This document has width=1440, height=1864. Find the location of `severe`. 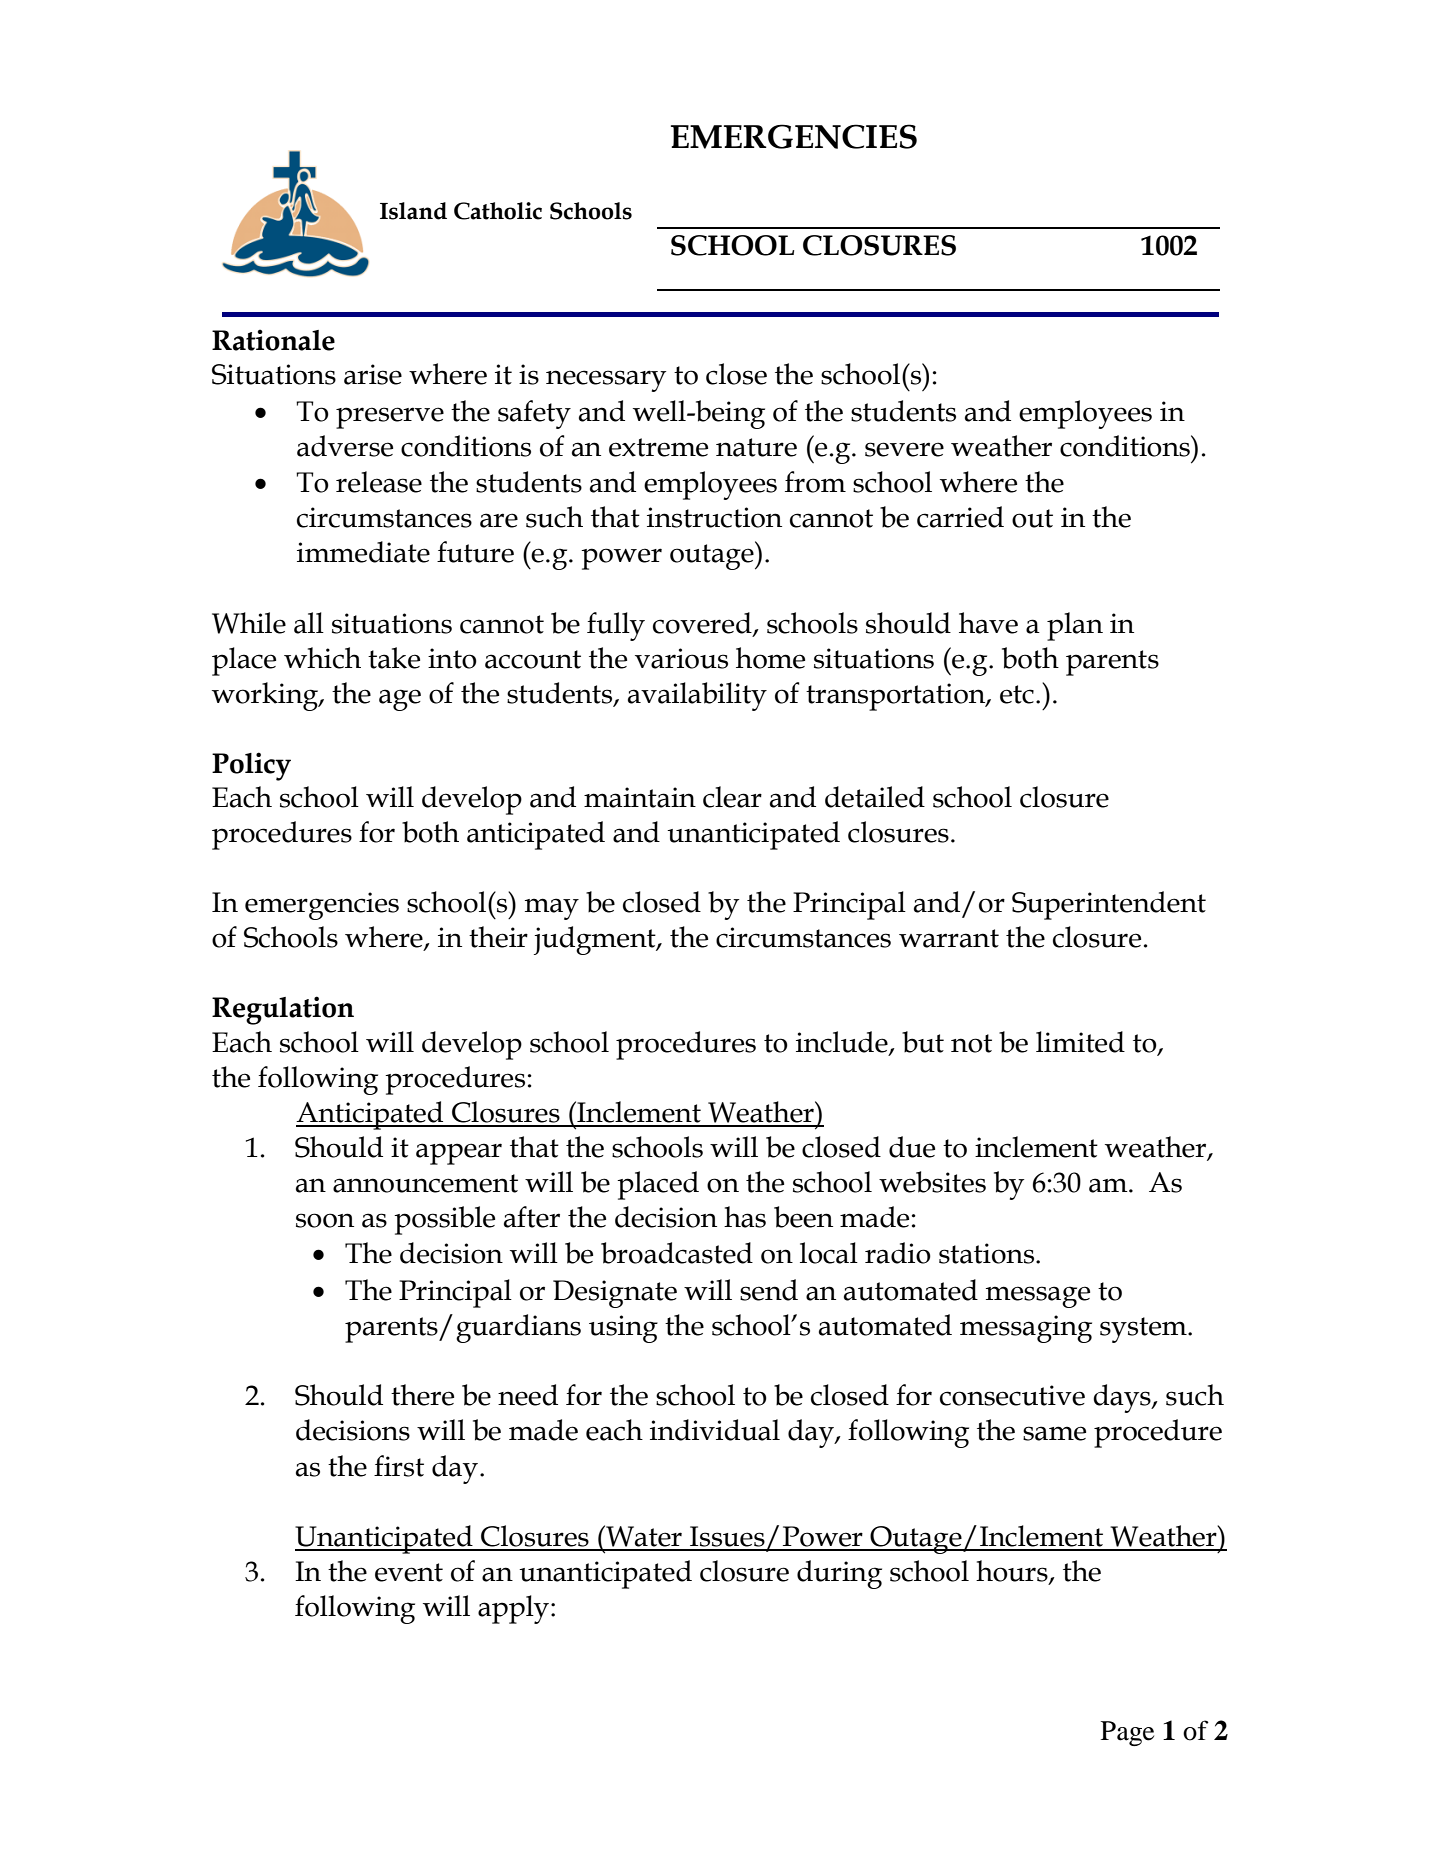

severe is located at coordinates (904, 449).
